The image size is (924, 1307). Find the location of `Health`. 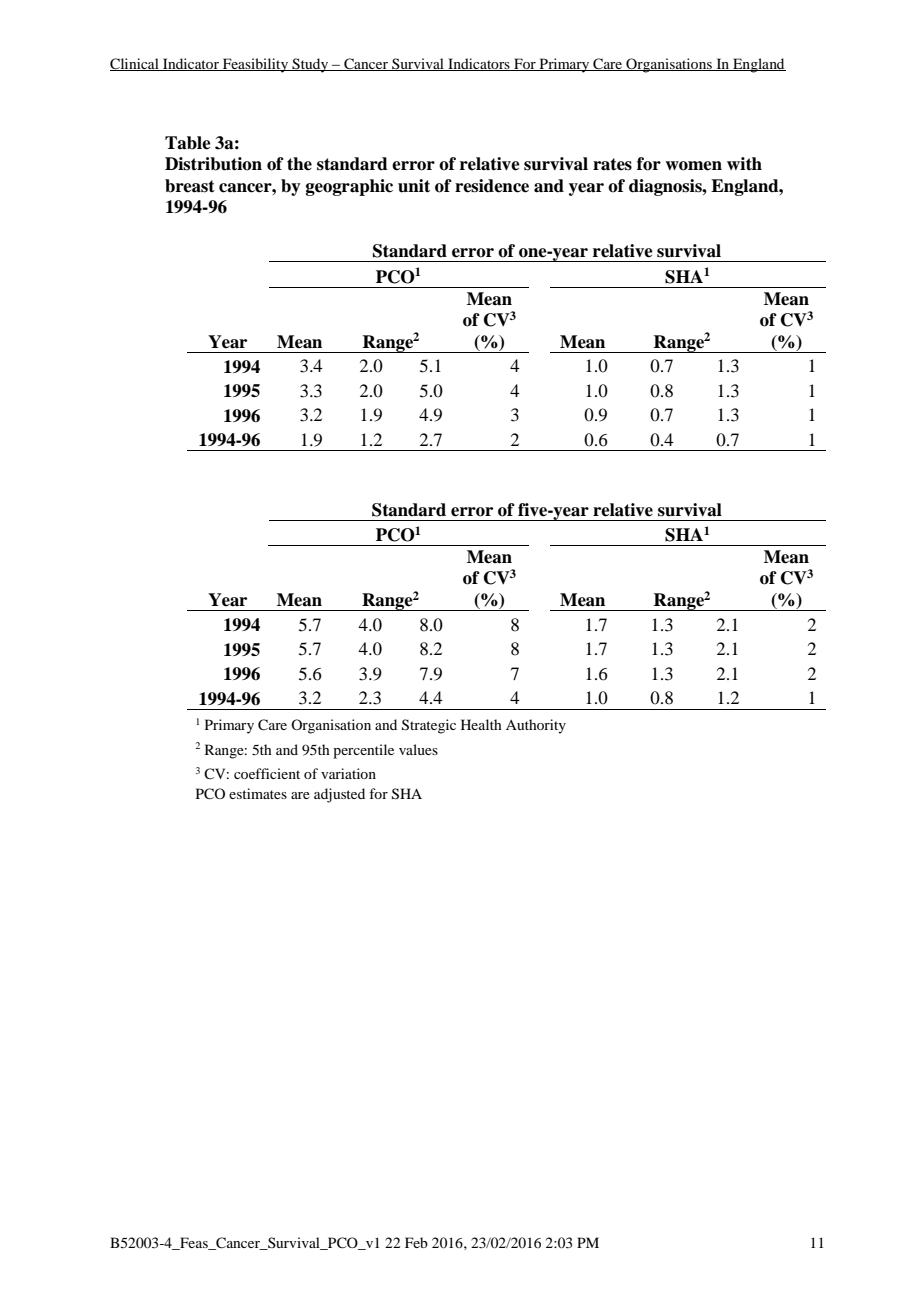

Health is located at coordinates (481, 724).
